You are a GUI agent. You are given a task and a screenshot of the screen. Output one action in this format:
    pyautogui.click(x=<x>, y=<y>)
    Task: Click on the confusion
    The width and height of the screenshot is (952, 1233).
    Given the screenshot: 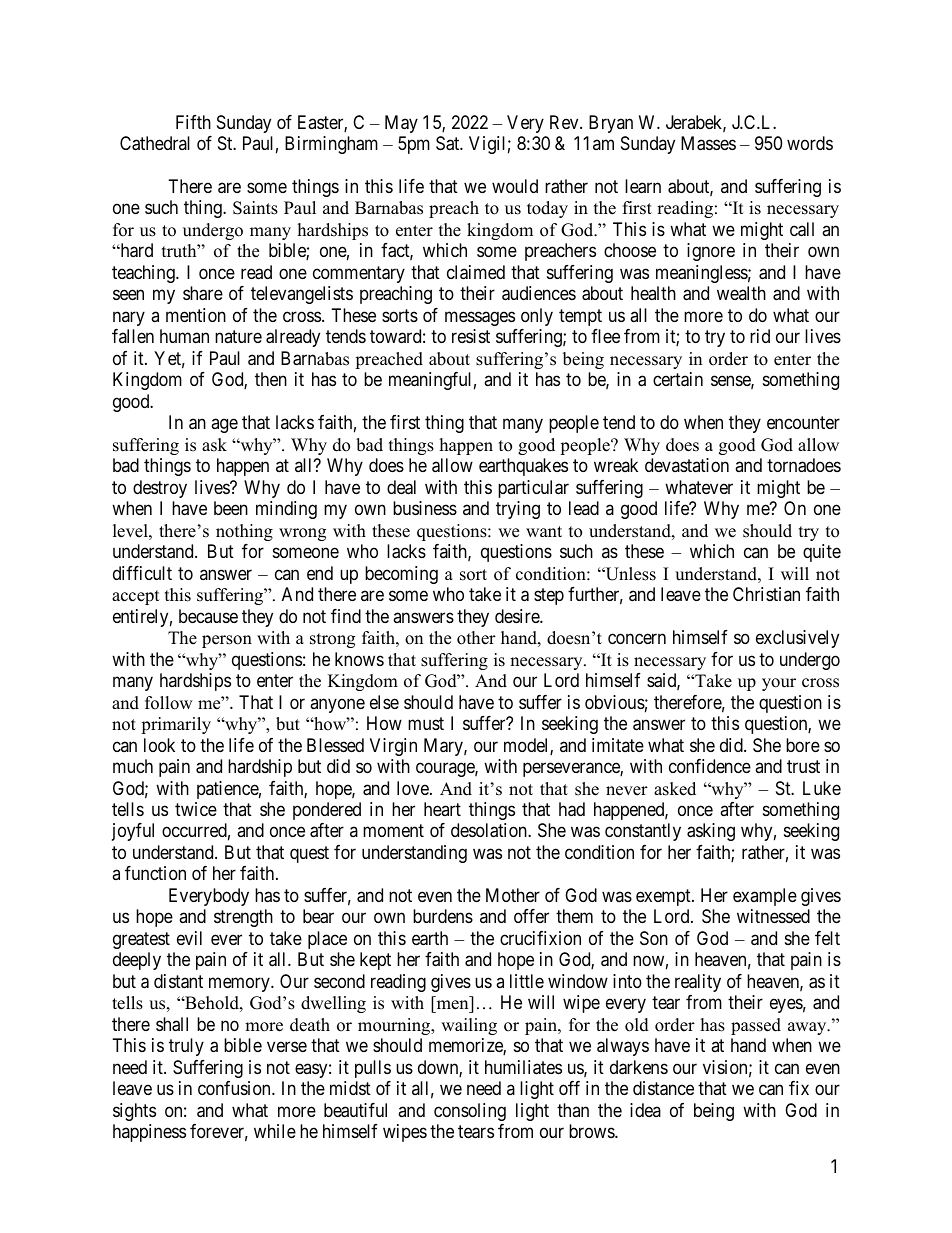 What is the action you would take?
    pyautogui.click(x=235, y=1088)
